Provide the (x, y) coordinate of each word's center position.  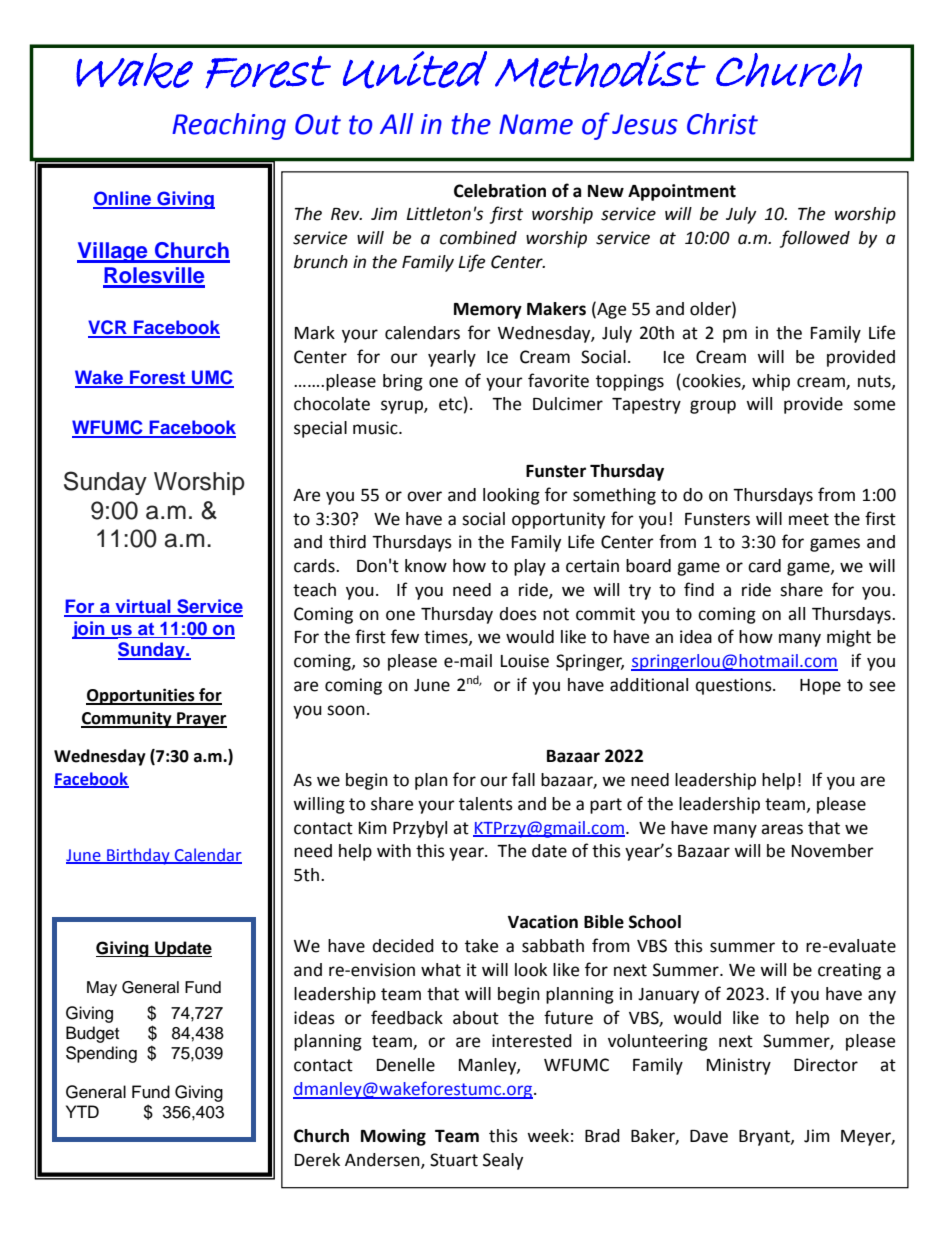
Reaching (229, 126)
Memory (488, 311)
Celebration (500, 191)
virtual (143, 607)
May (102, 988)
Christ (722, 124)
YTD (82, 1111)
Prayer (201, 720)
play (530, 567)
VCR (108, 328)
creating (849, 971)
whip (771, 382)
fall (523, 779)
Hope (820, 687)
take (481, 946)
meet (809, 519)
